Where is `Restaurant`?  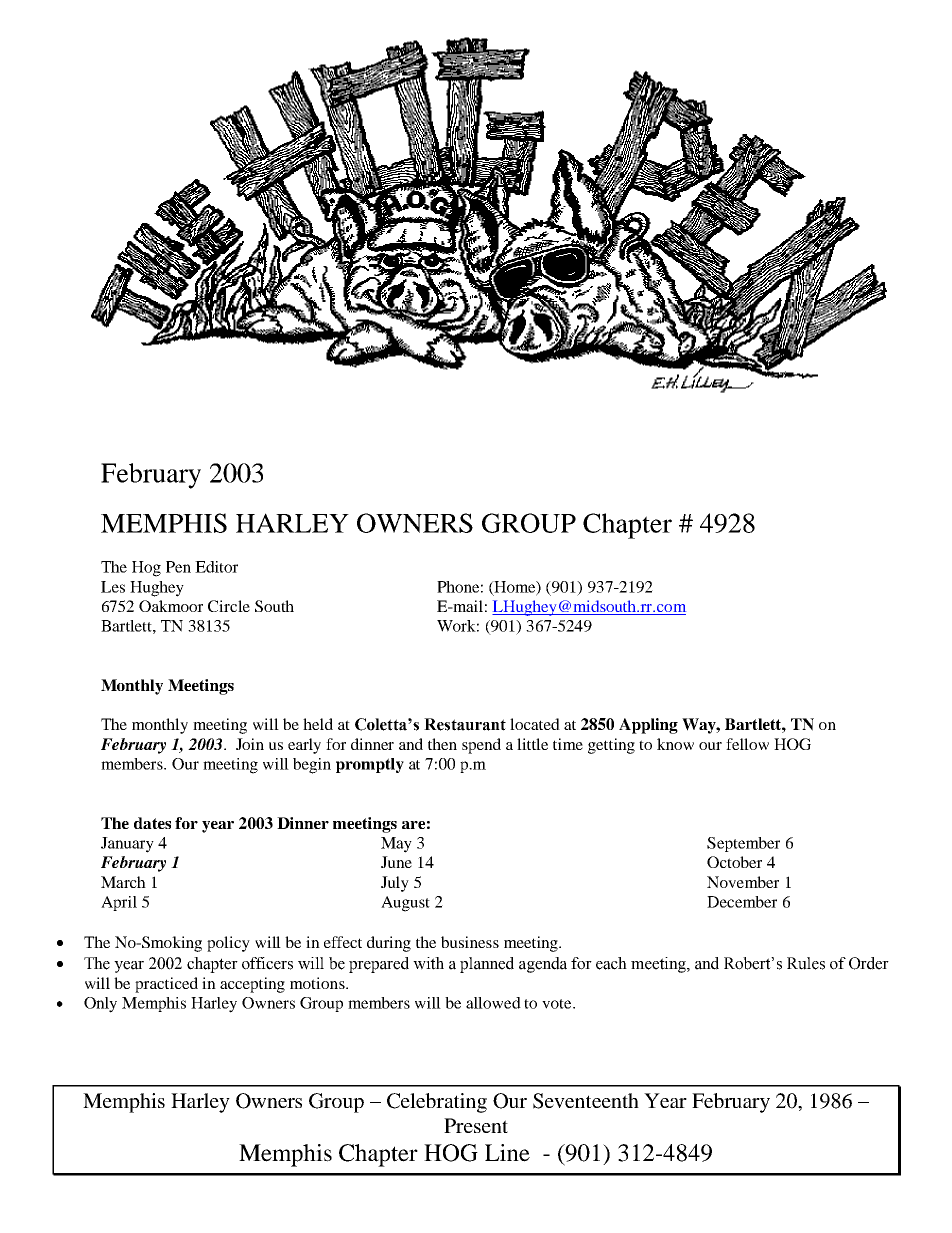
Restaurant is located at coordinates (465, 724).
